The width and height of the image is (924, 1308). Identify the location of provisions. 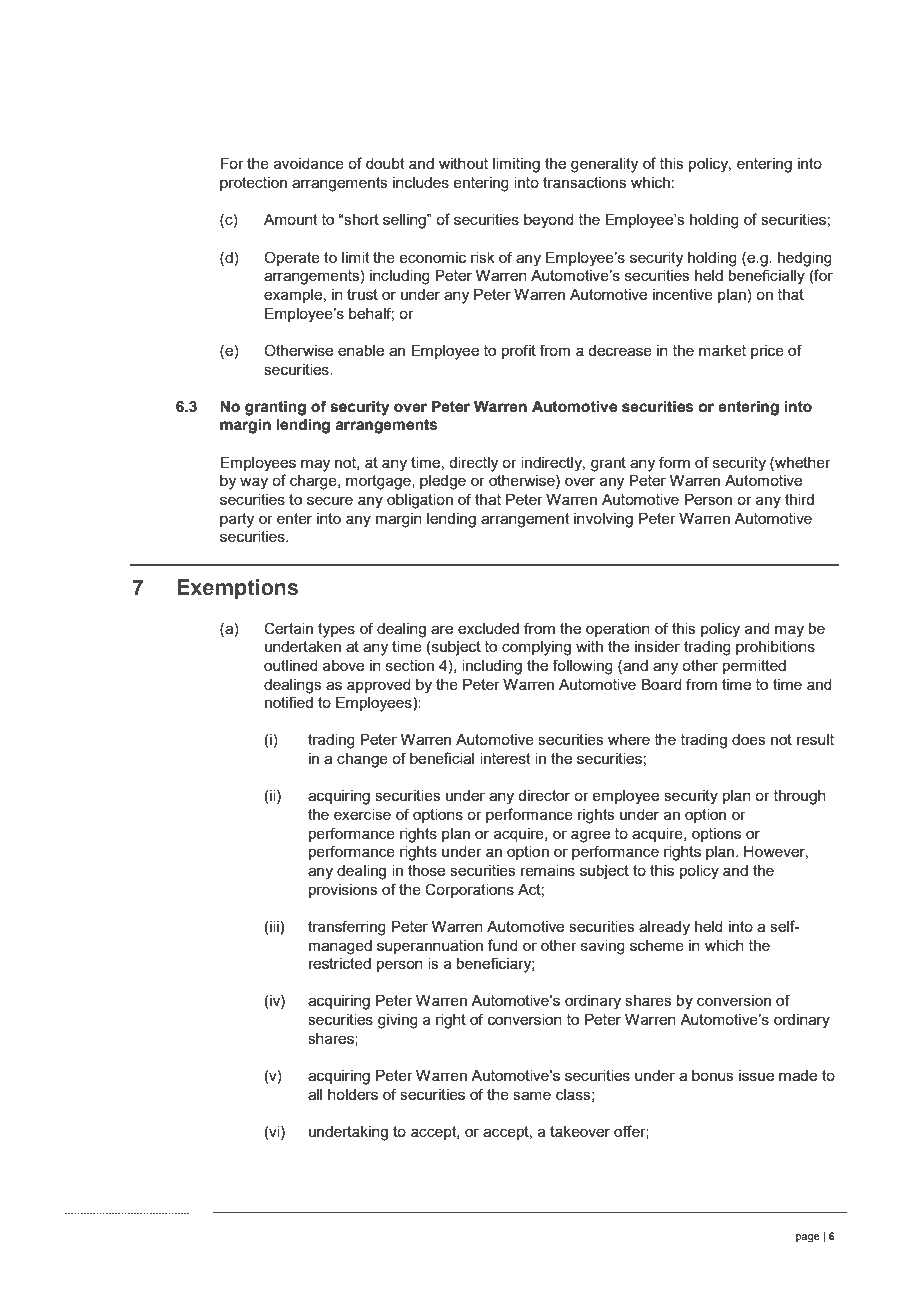
(343, 891).
